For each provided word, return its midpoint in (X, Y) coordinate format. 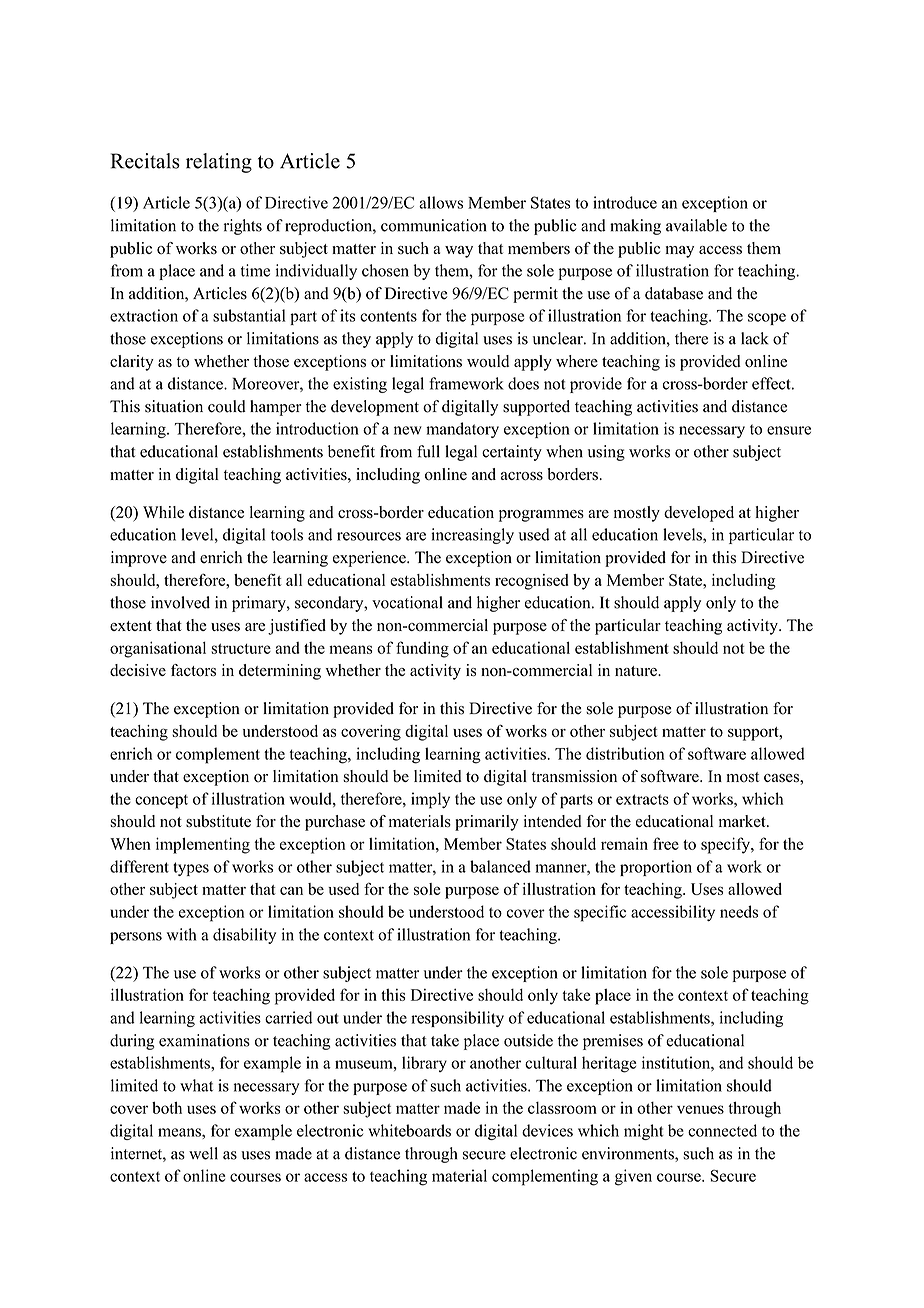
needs (739, 911)
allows (441, 202)
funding (422, 649)
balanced (500, 866)
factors (193, 670)
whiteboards (409, 1130)
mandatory (462, 430)
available (696, 225)
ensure (789, 430)
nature (637, 671)
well (203, 1153)
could (227, 406)
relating (219, 163)
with (181, 934)
